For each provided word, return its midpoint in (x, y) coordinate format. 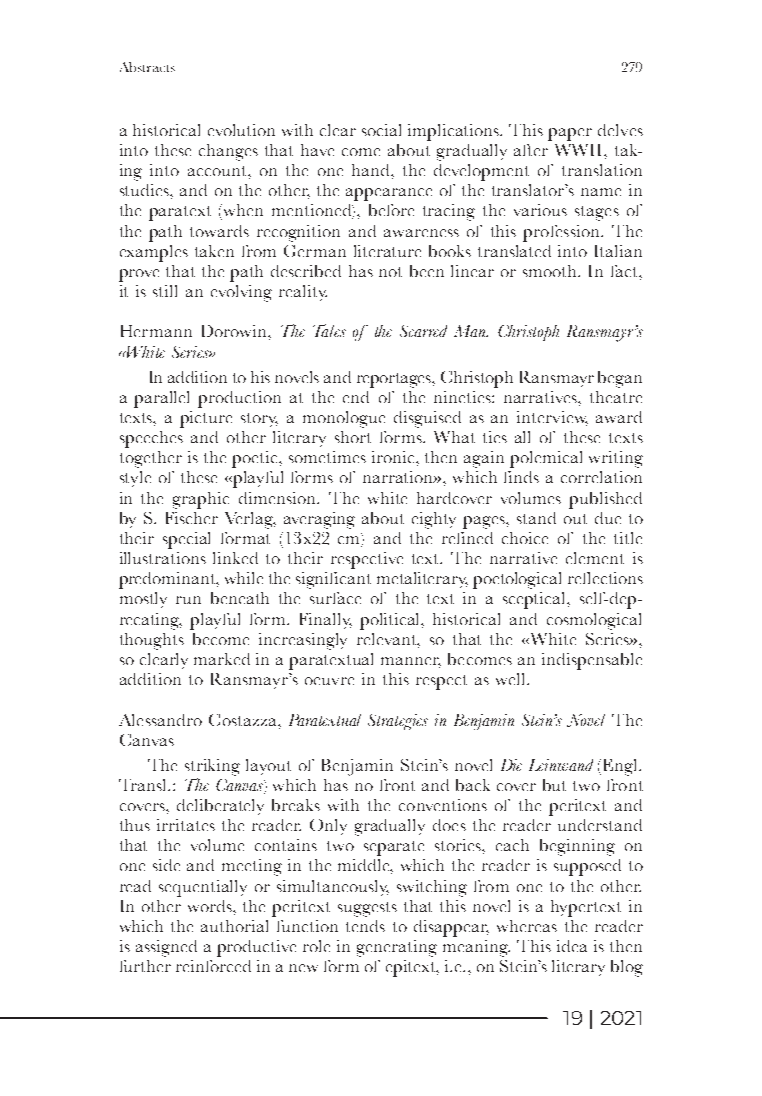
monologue (344, 419)
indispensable (592, 661)
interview (552, 418)
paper (570, 134)
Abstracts (147, 67)
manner (411, 662)
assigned (166, 948)
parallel (161, 399)
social (381, 130)
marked (222, 659)
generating (397, 948)
